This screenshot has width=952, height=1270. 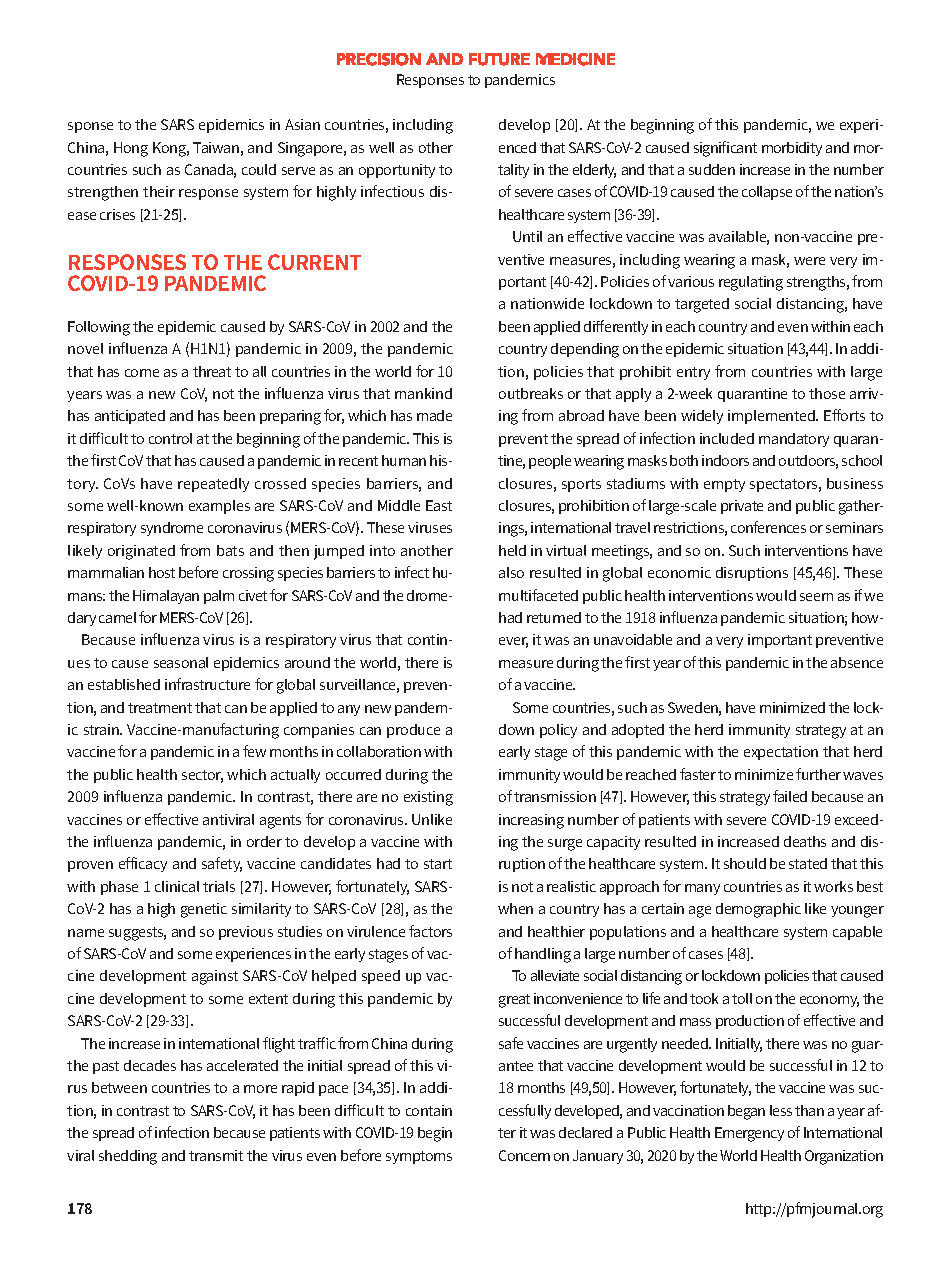 What do you see at coordinates (216, 1155) in the screenshot?
I see `transmit` at bounding box center [216, 1155].
